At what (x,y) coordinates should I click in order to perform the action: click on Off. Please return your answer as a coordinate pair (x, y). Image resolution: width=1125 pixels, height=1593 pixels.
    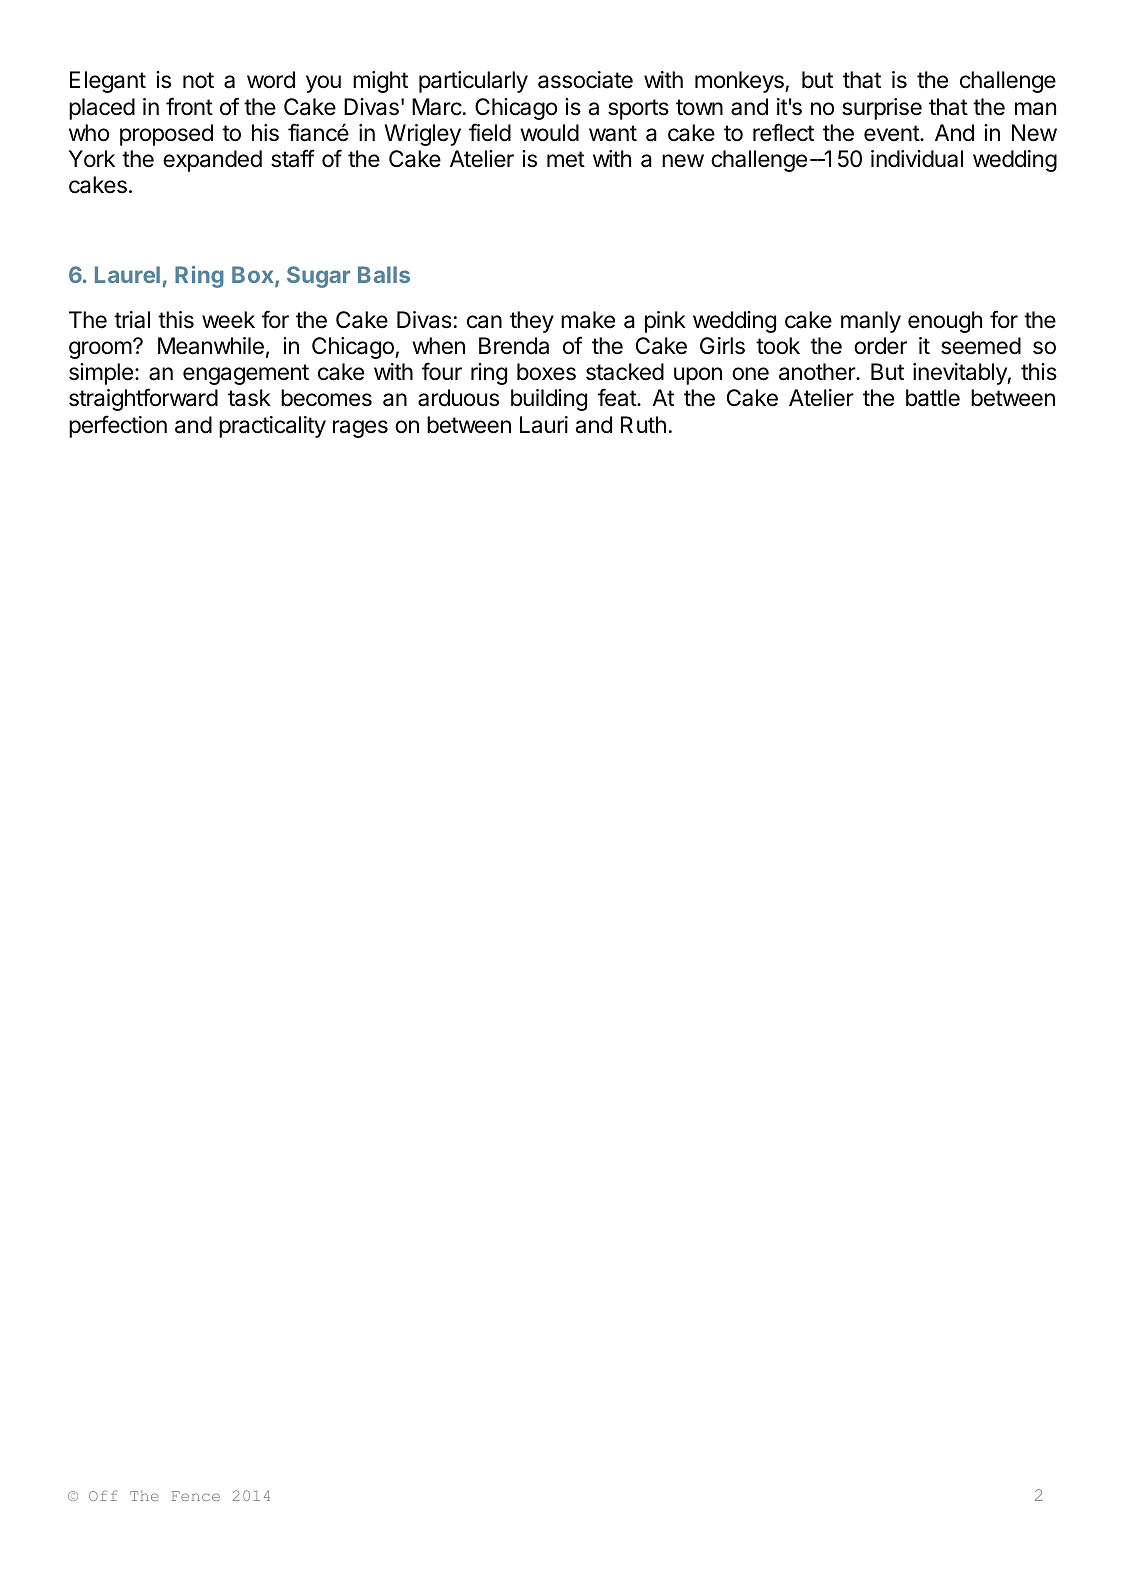
    Looking at the image, I should click on (103, 1495).
